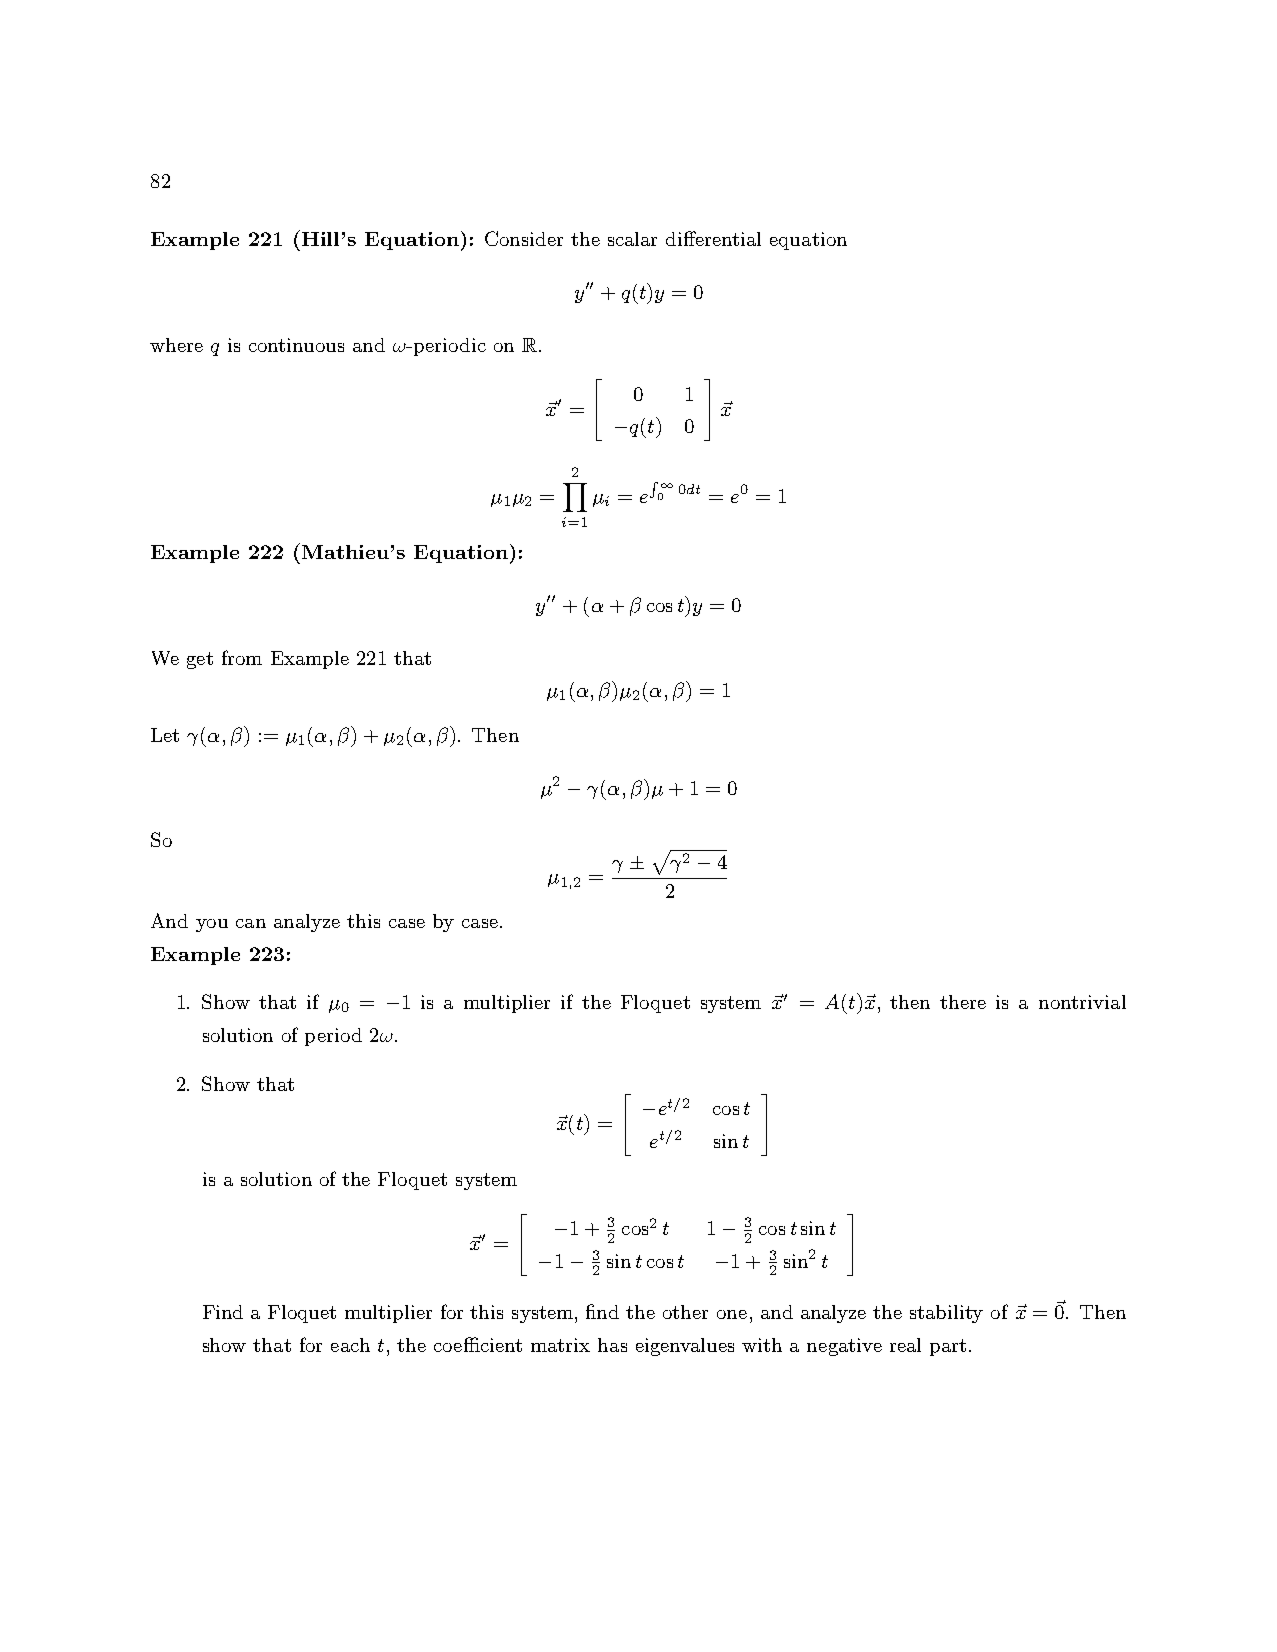 The image size is (1277, 1652). Describe the element at coordinates (350, 1345) in the screenshot. I see `each` at that location.
